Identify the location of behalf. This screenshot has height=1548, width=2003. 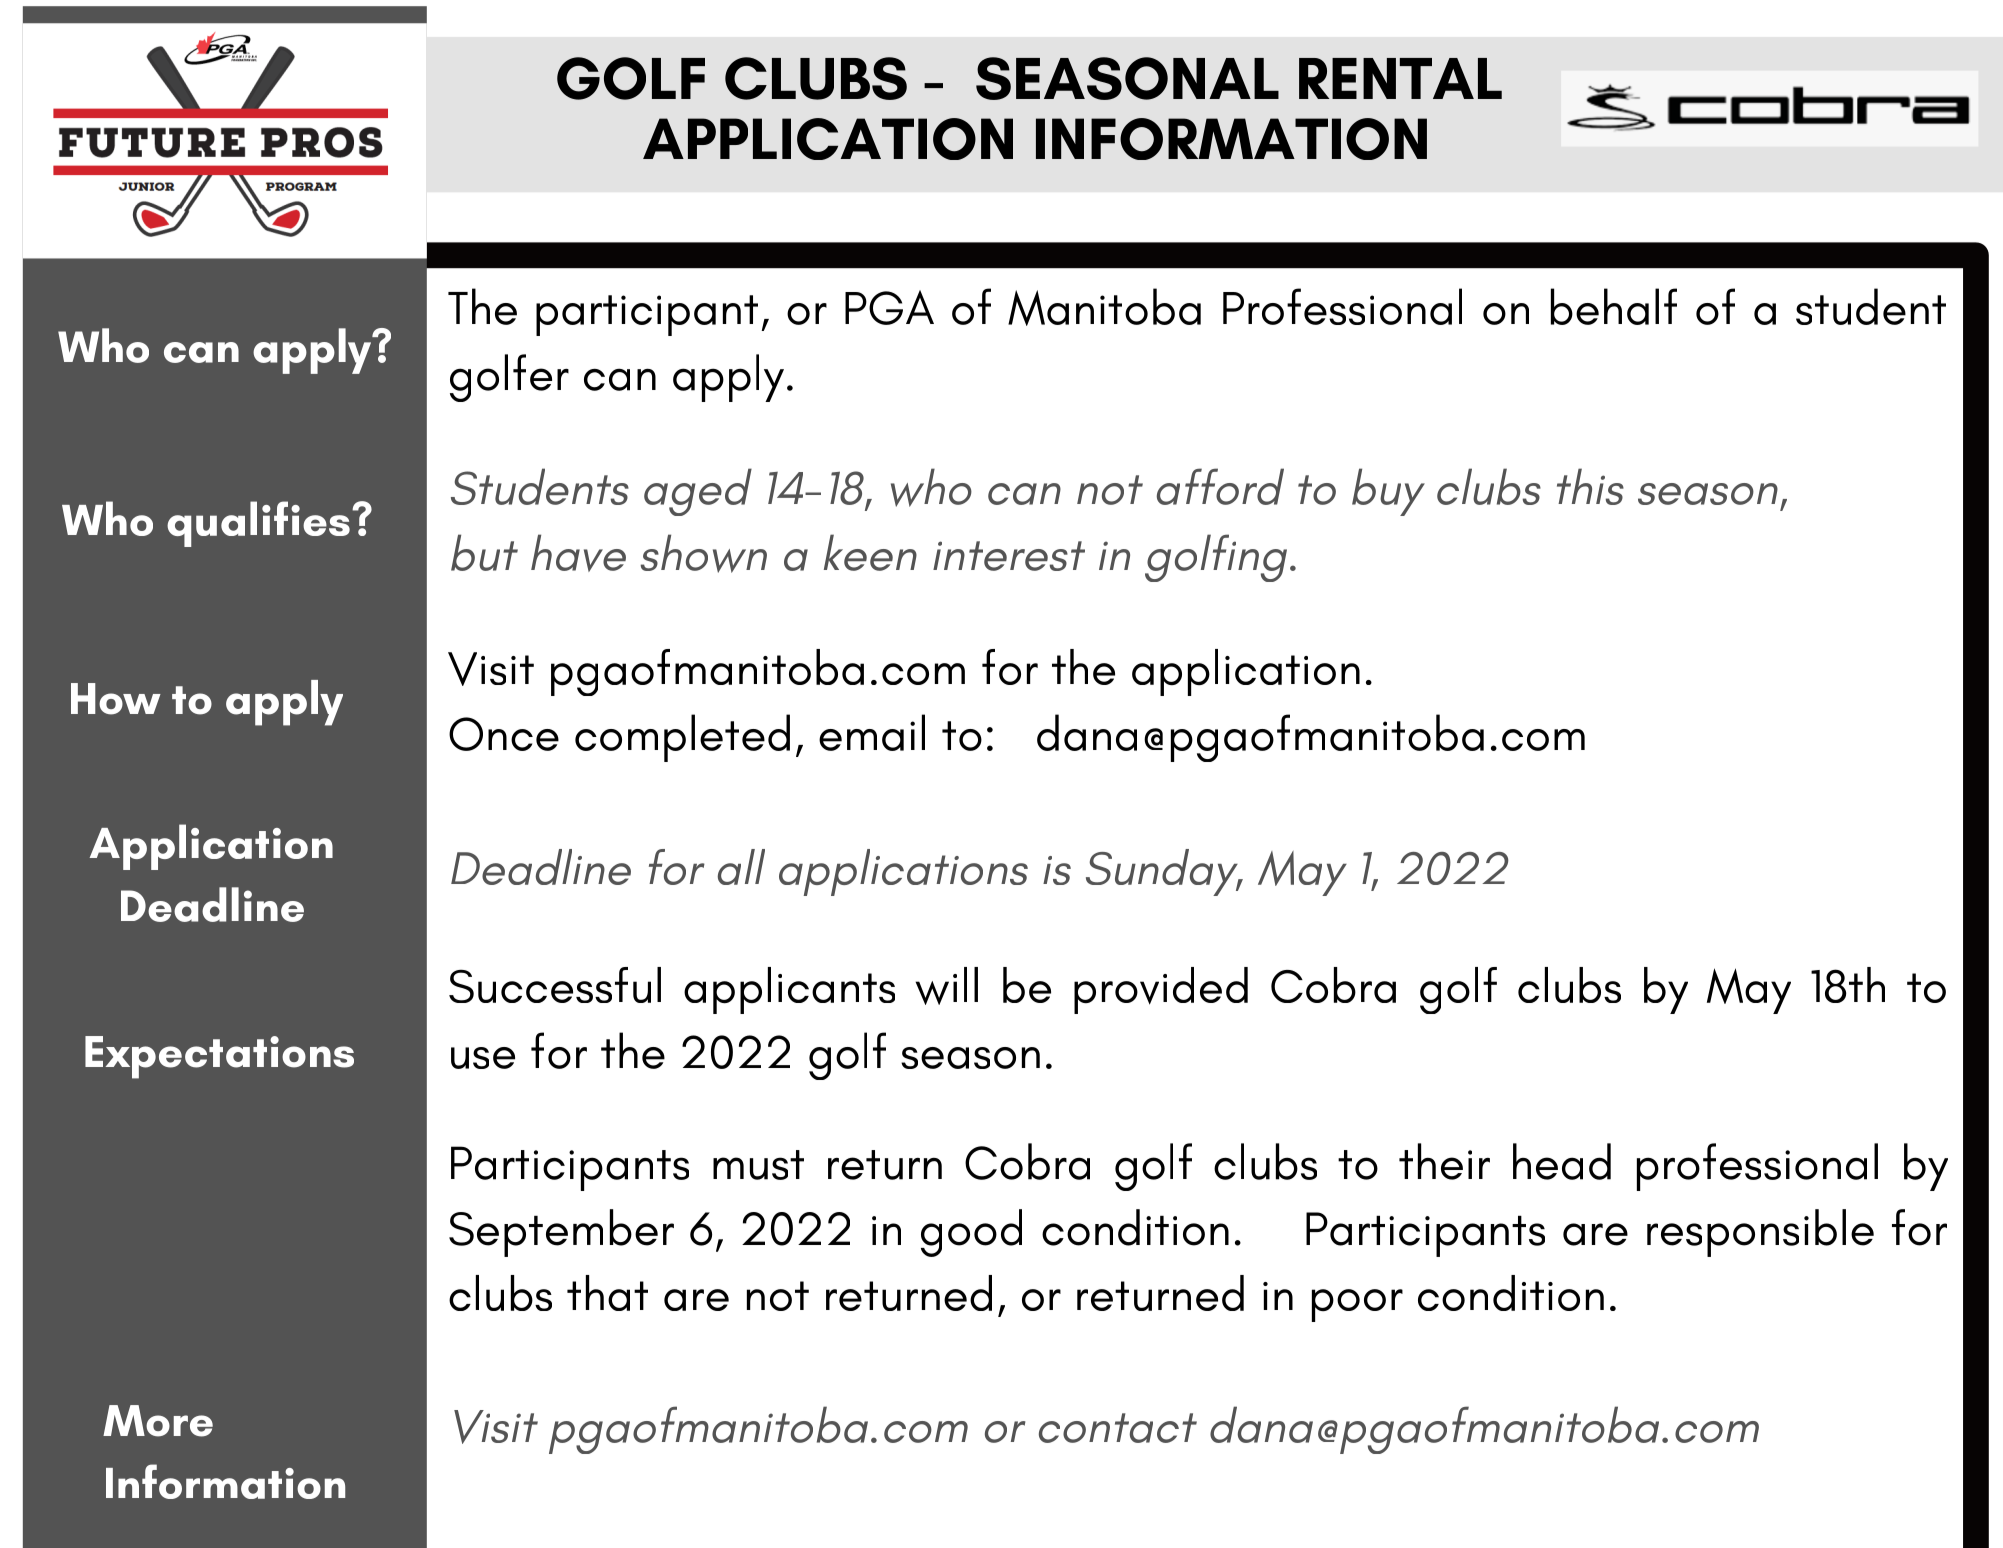
(1614, 306).
